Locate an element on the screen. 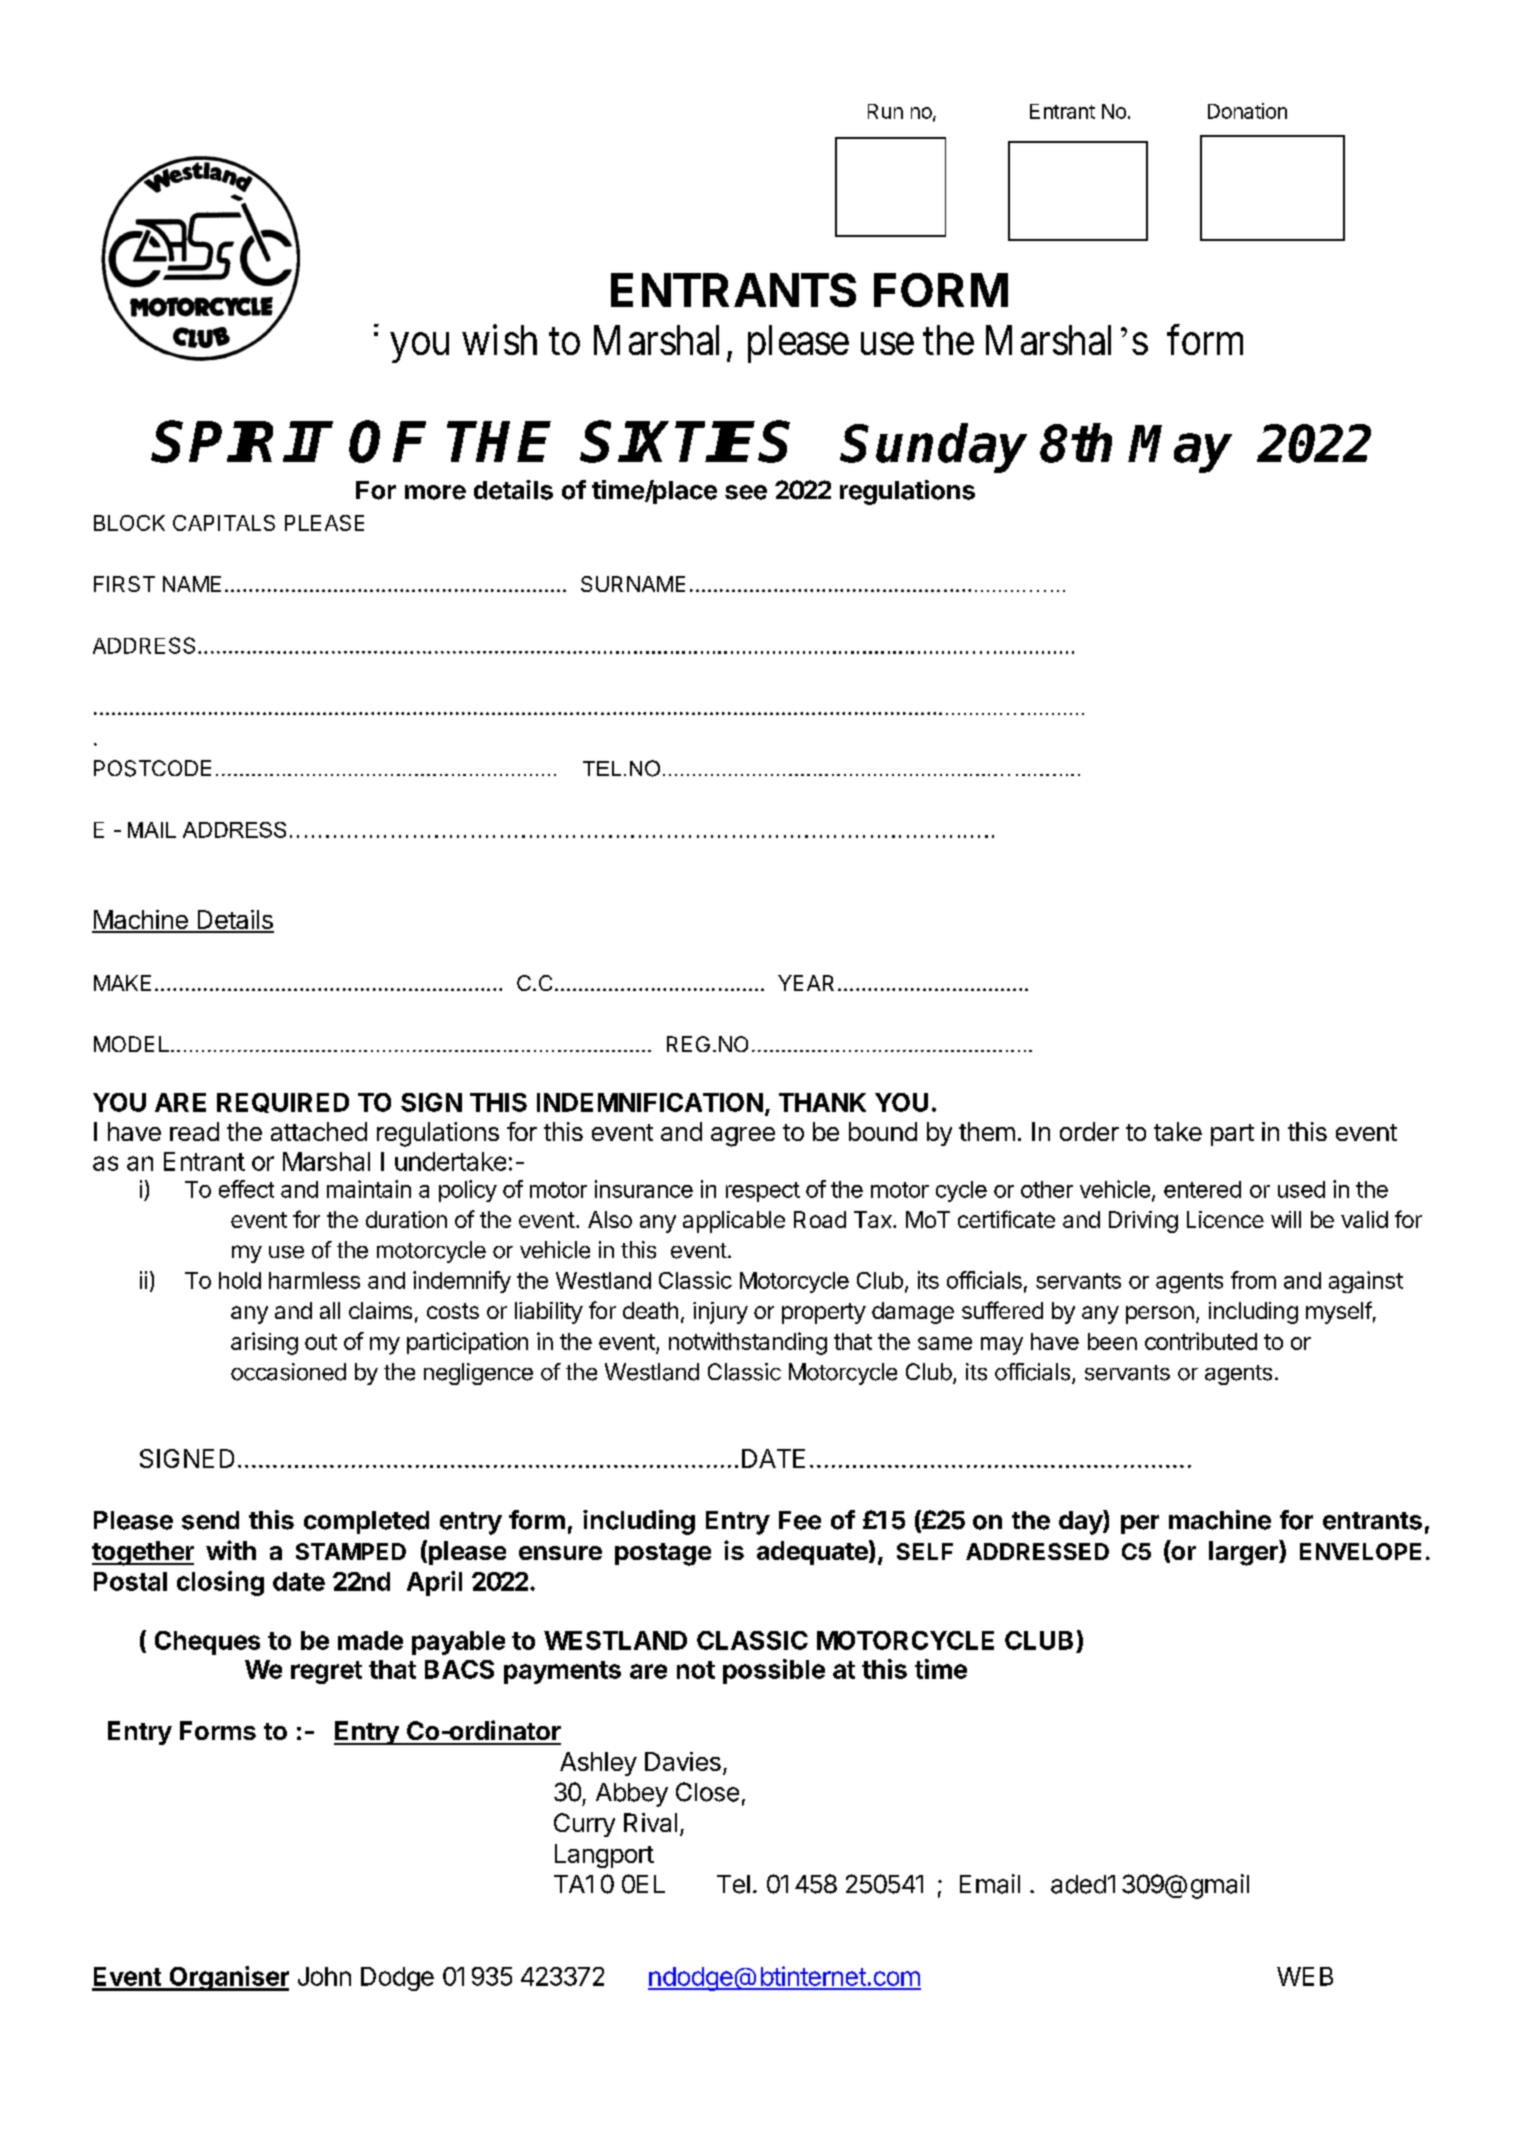 The height and width of the screenshot is (2152, 1522). Run is located at coordinates (885, 111).
